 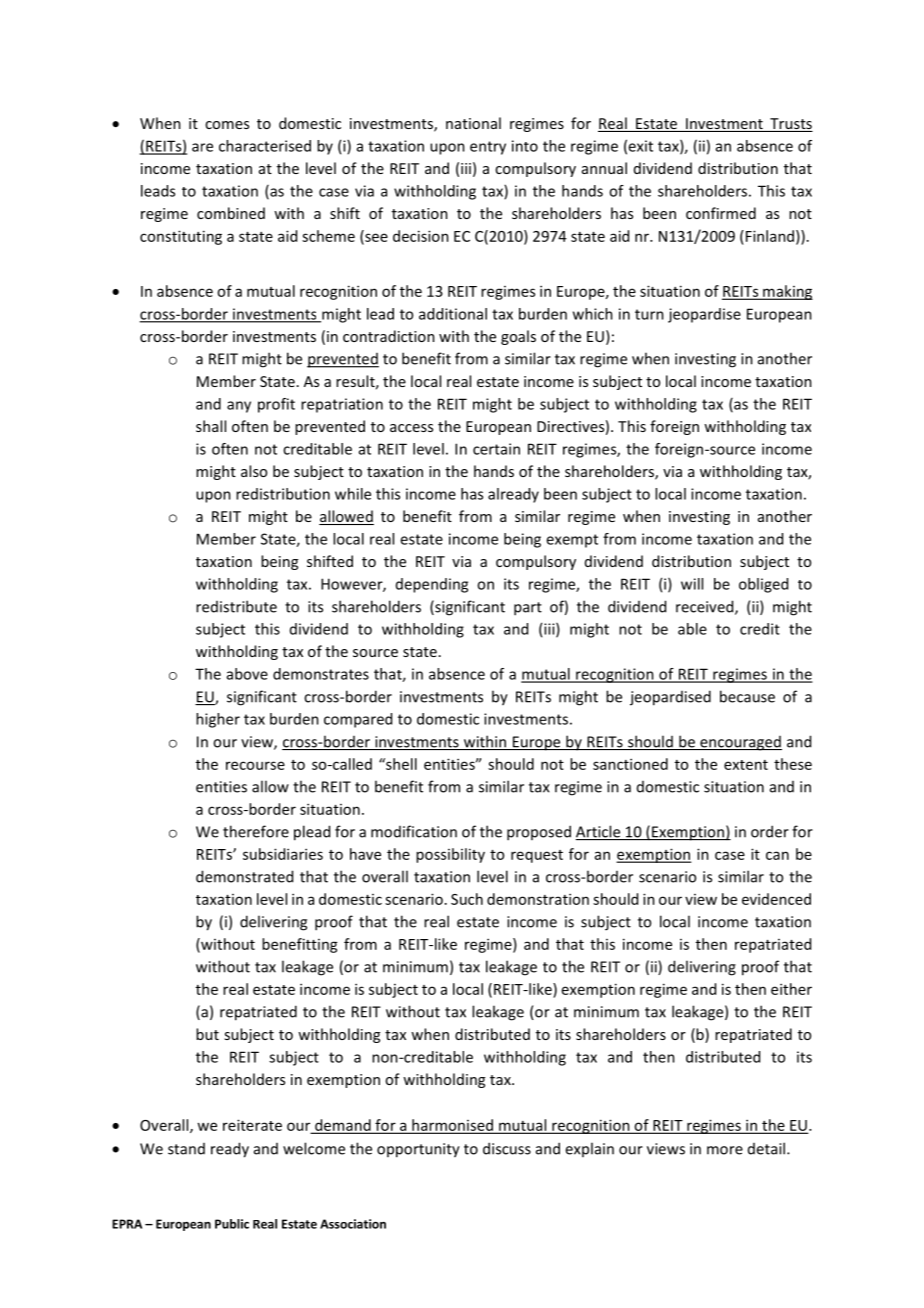 I want to click on extent, so click(x=746, y=765).
